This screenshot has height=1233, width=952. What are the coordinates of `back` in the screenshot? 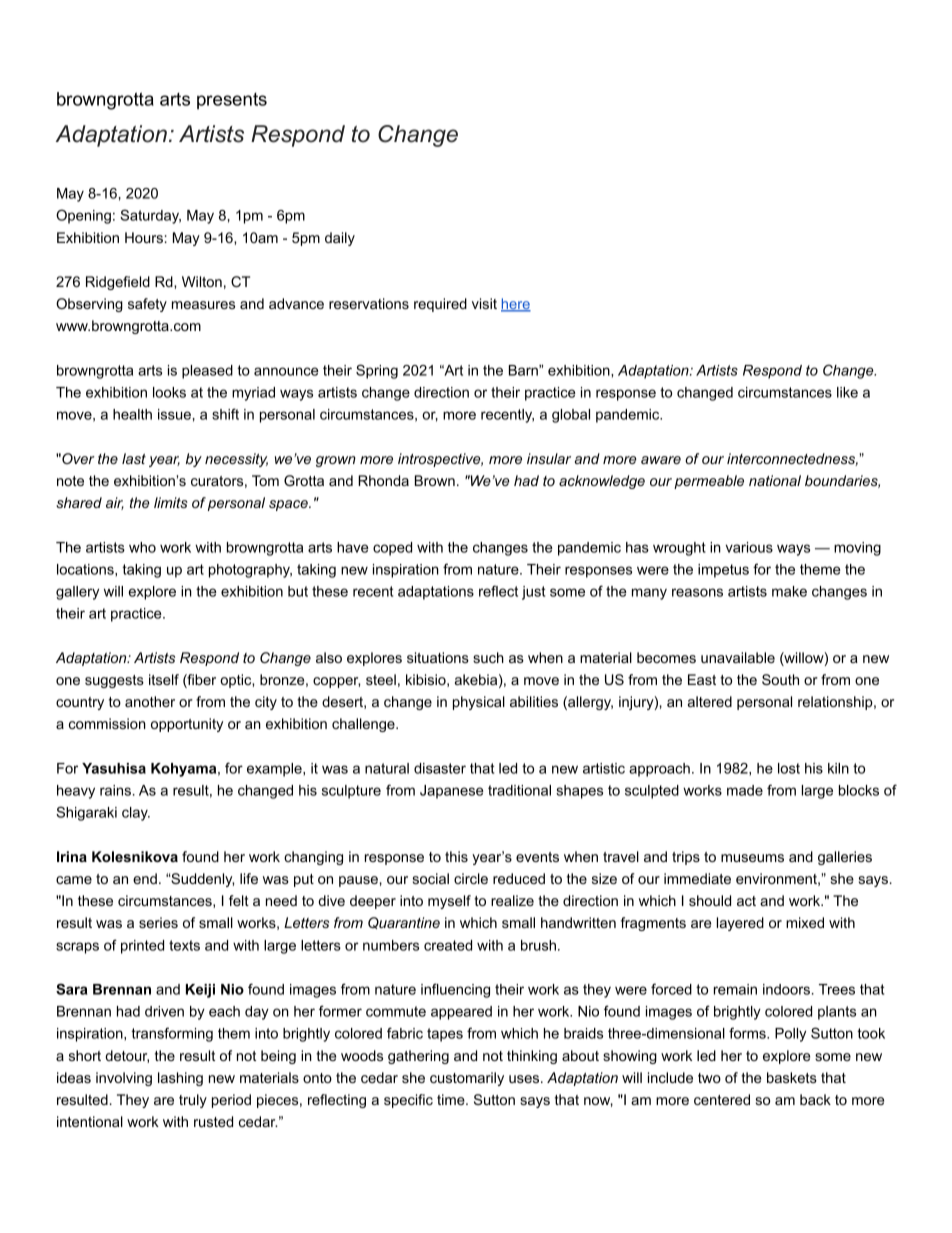 It's located at (815, 1099).
